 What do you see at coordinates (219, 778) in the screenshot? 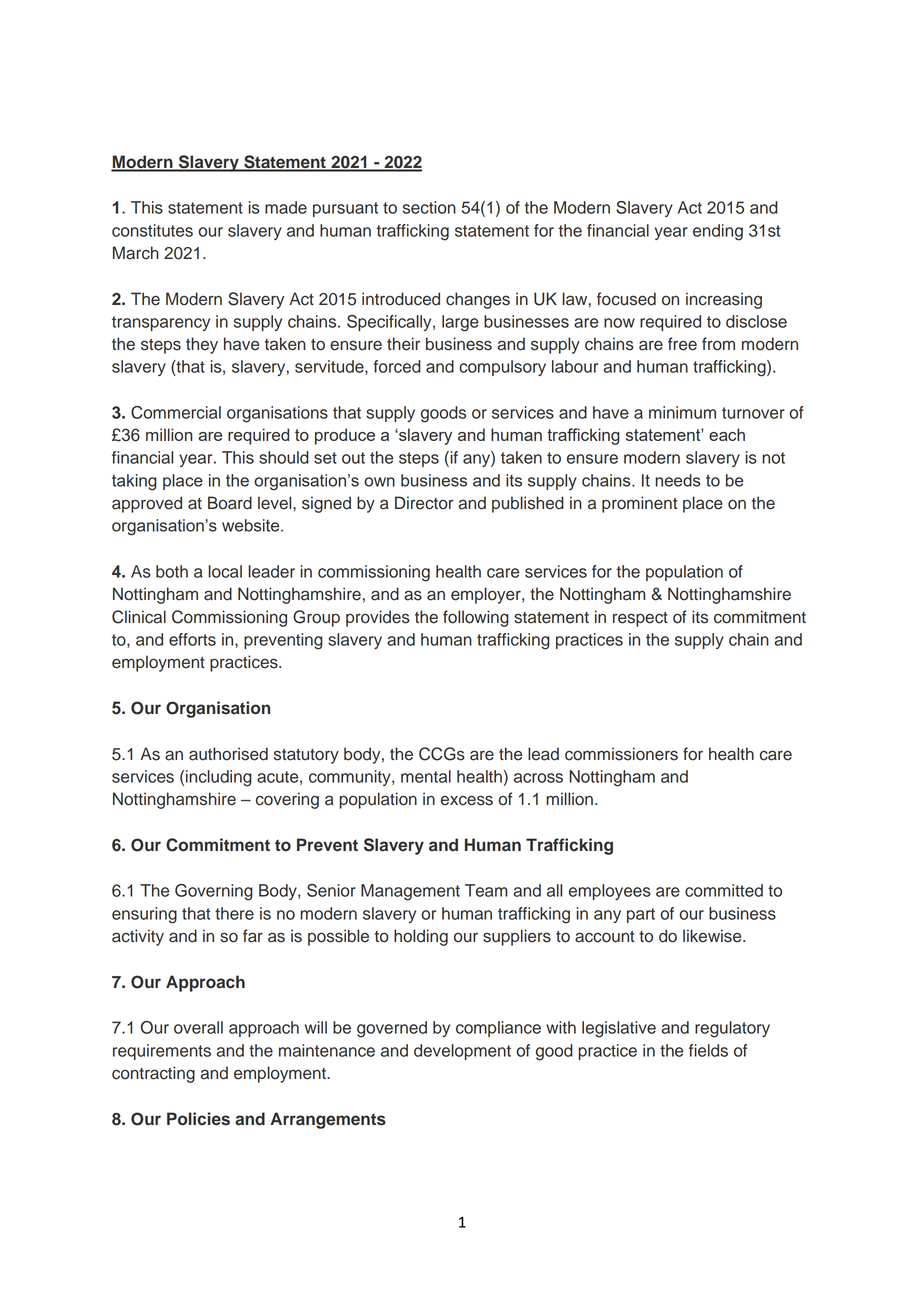
I see `including` at bounding box center [219, 778].
